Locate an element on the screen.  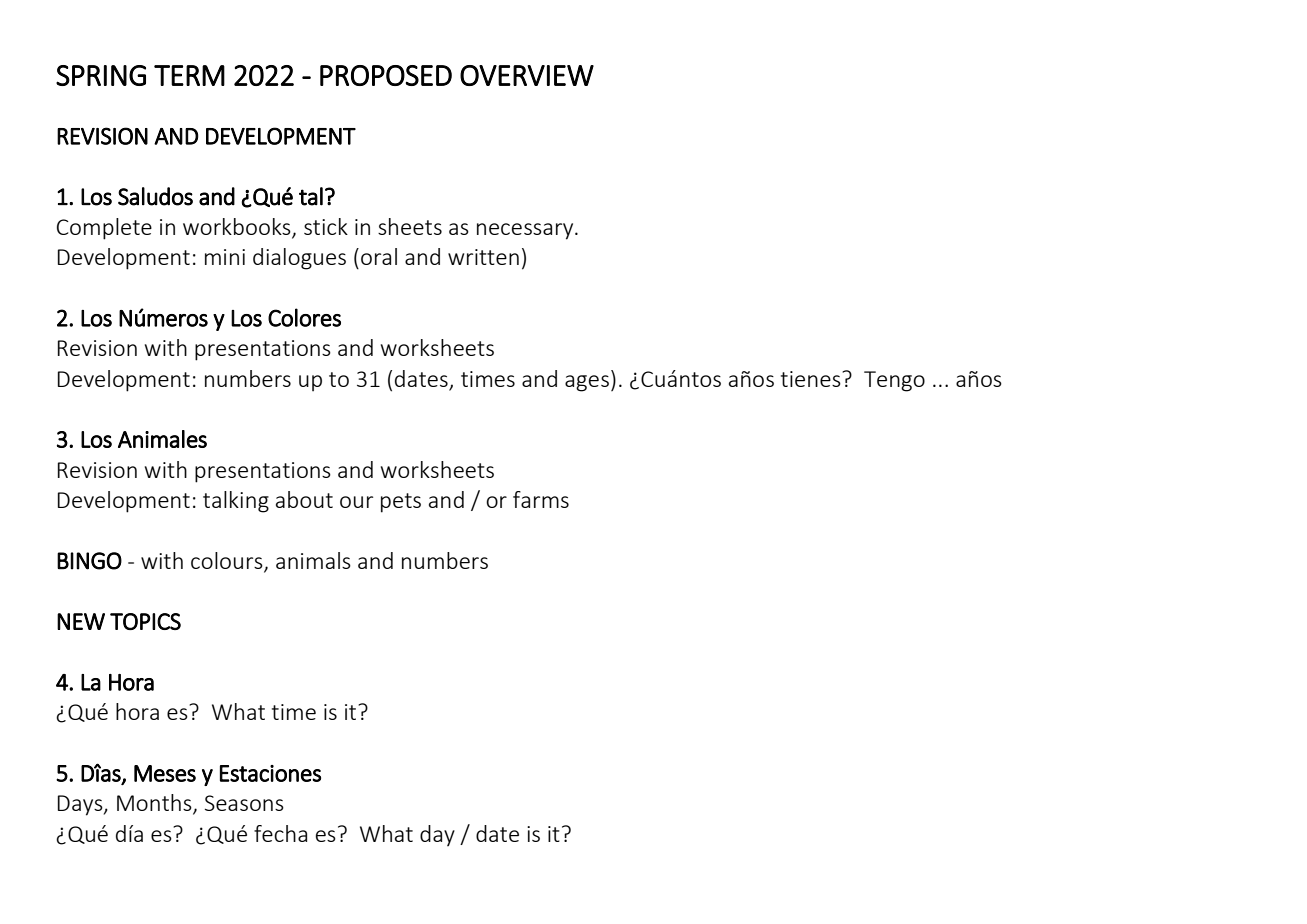
farms is located at coordinates (541, 499).
